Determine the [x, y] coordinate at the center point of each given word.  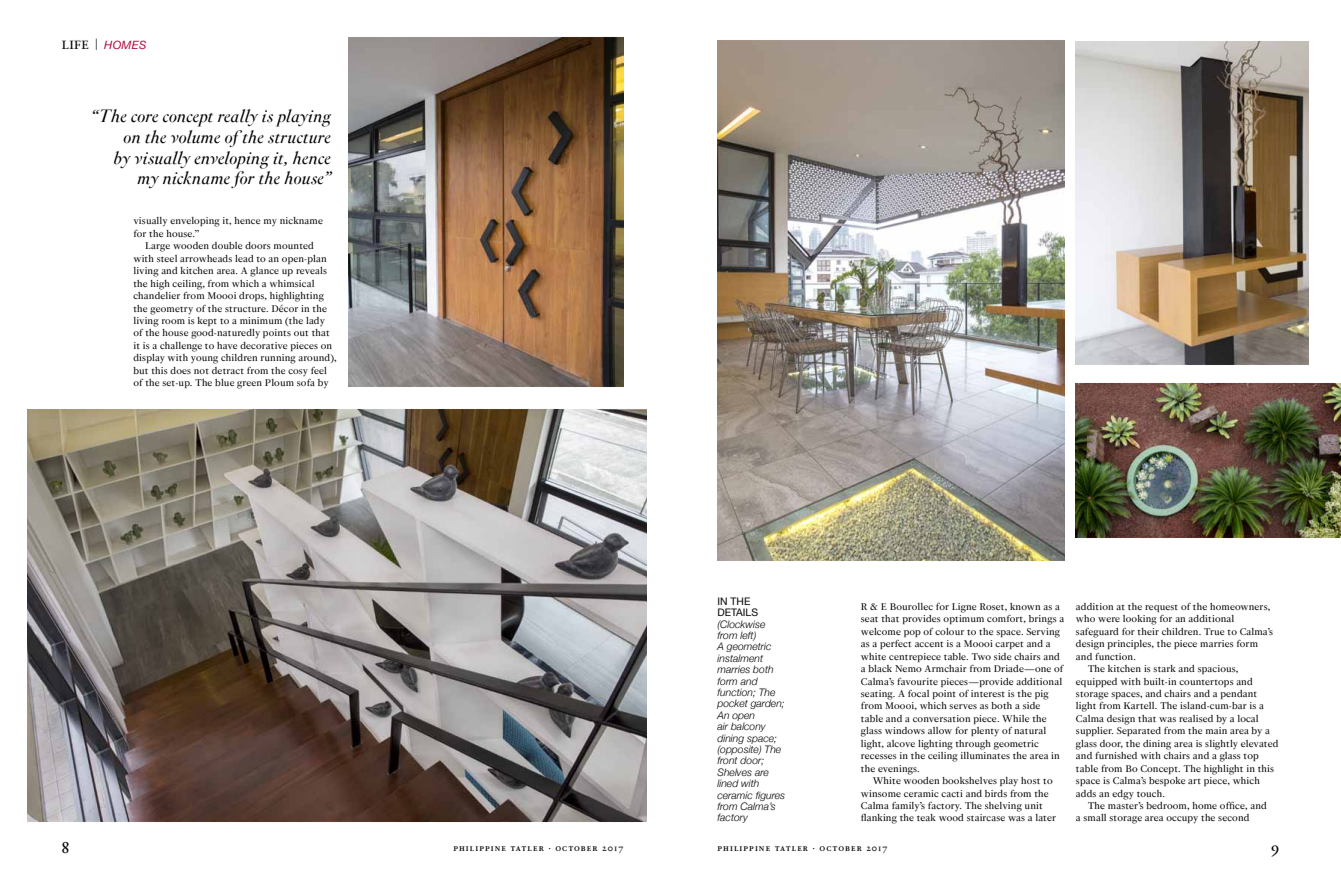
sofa [306, 382]
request [1161, 608]
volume [195, 137]
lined [728, 783]
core [144, 118]
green [249, 385]
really [238, 117]
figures [769, 797]
